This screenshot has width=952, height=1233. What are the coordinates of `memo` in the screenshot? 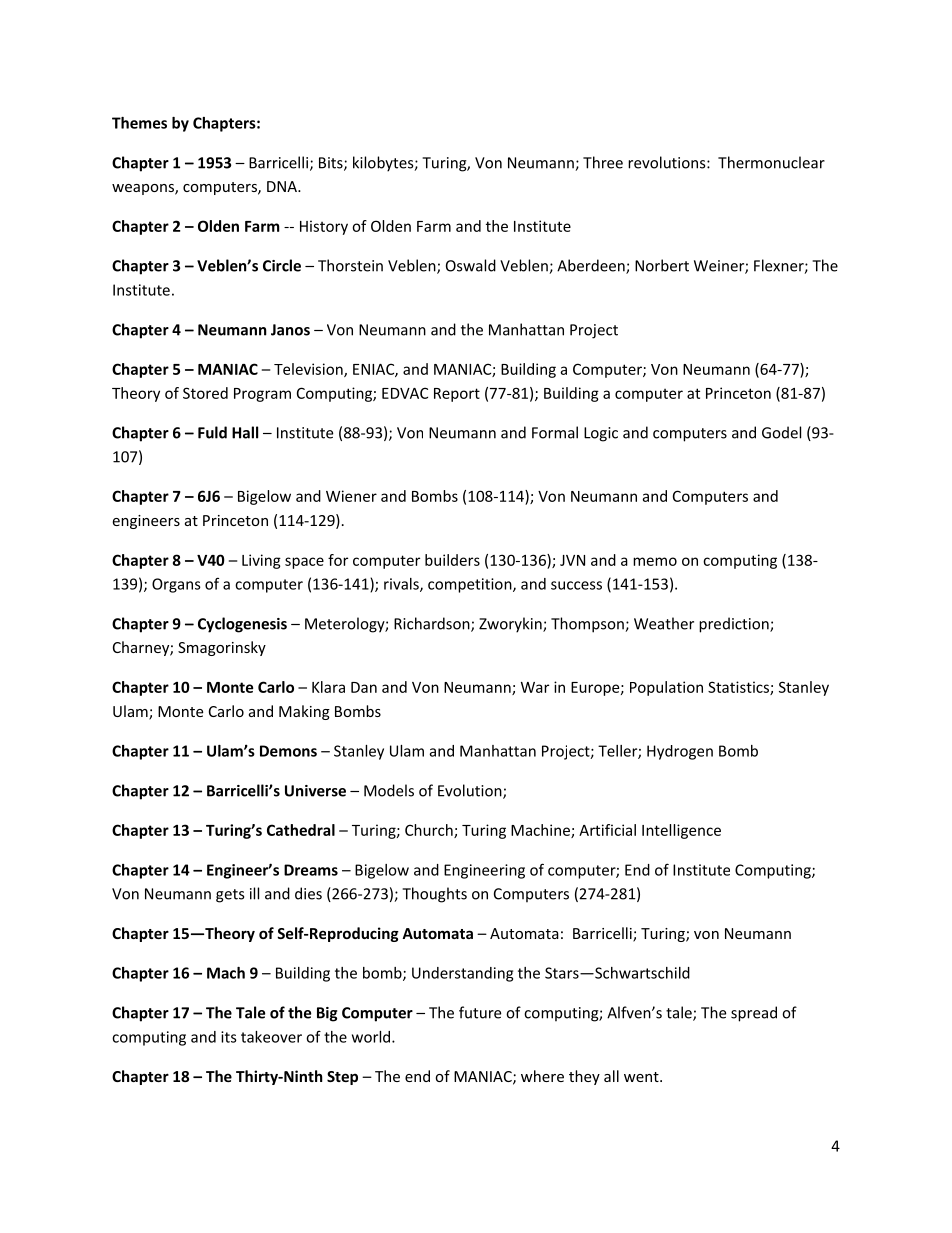 It's located at (655, 561).
